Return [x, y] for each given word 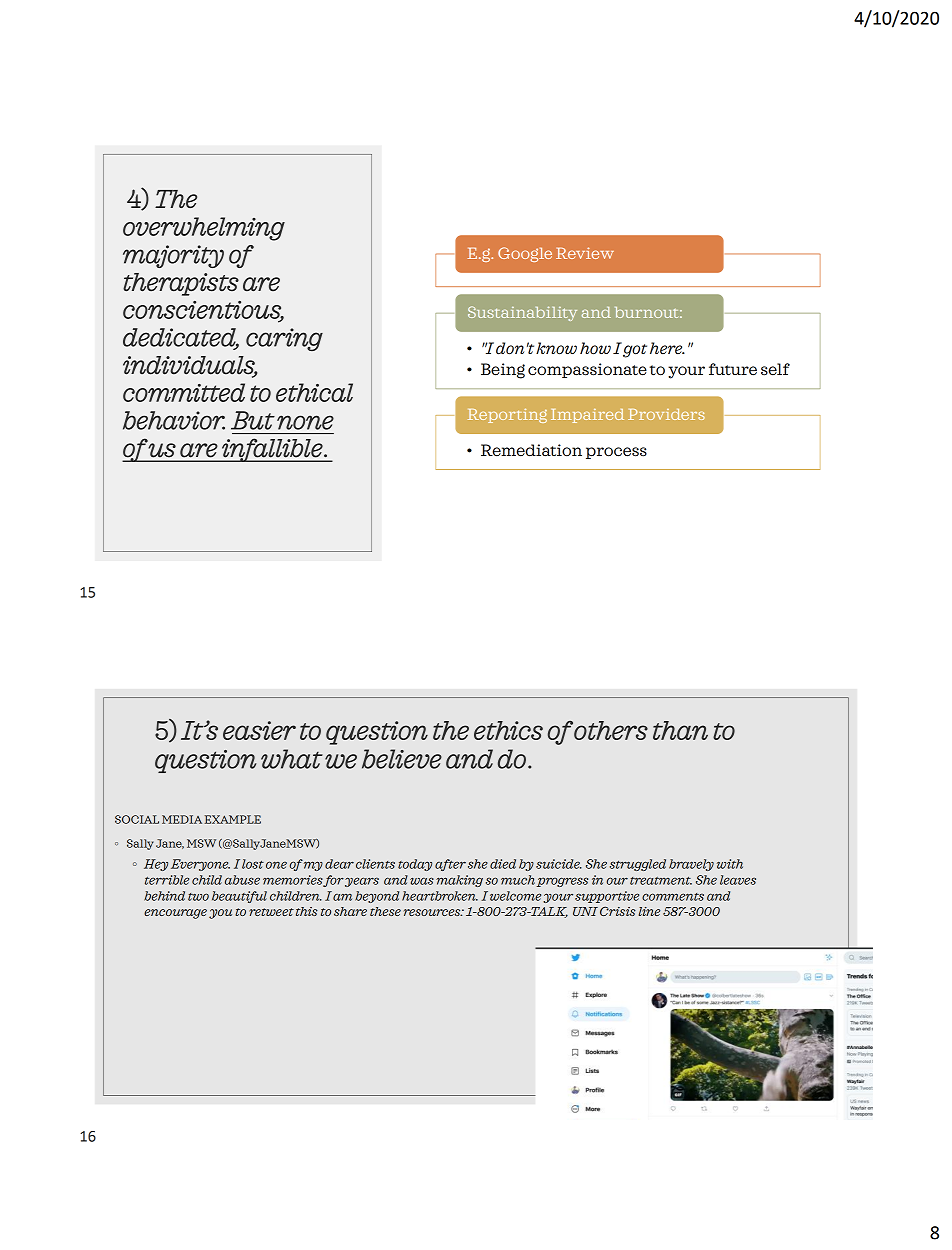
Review [585, 253]
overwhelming [204, 229]
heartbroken [440, 896]
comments [673, 897]
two [198, 897]
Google [525, 254]
